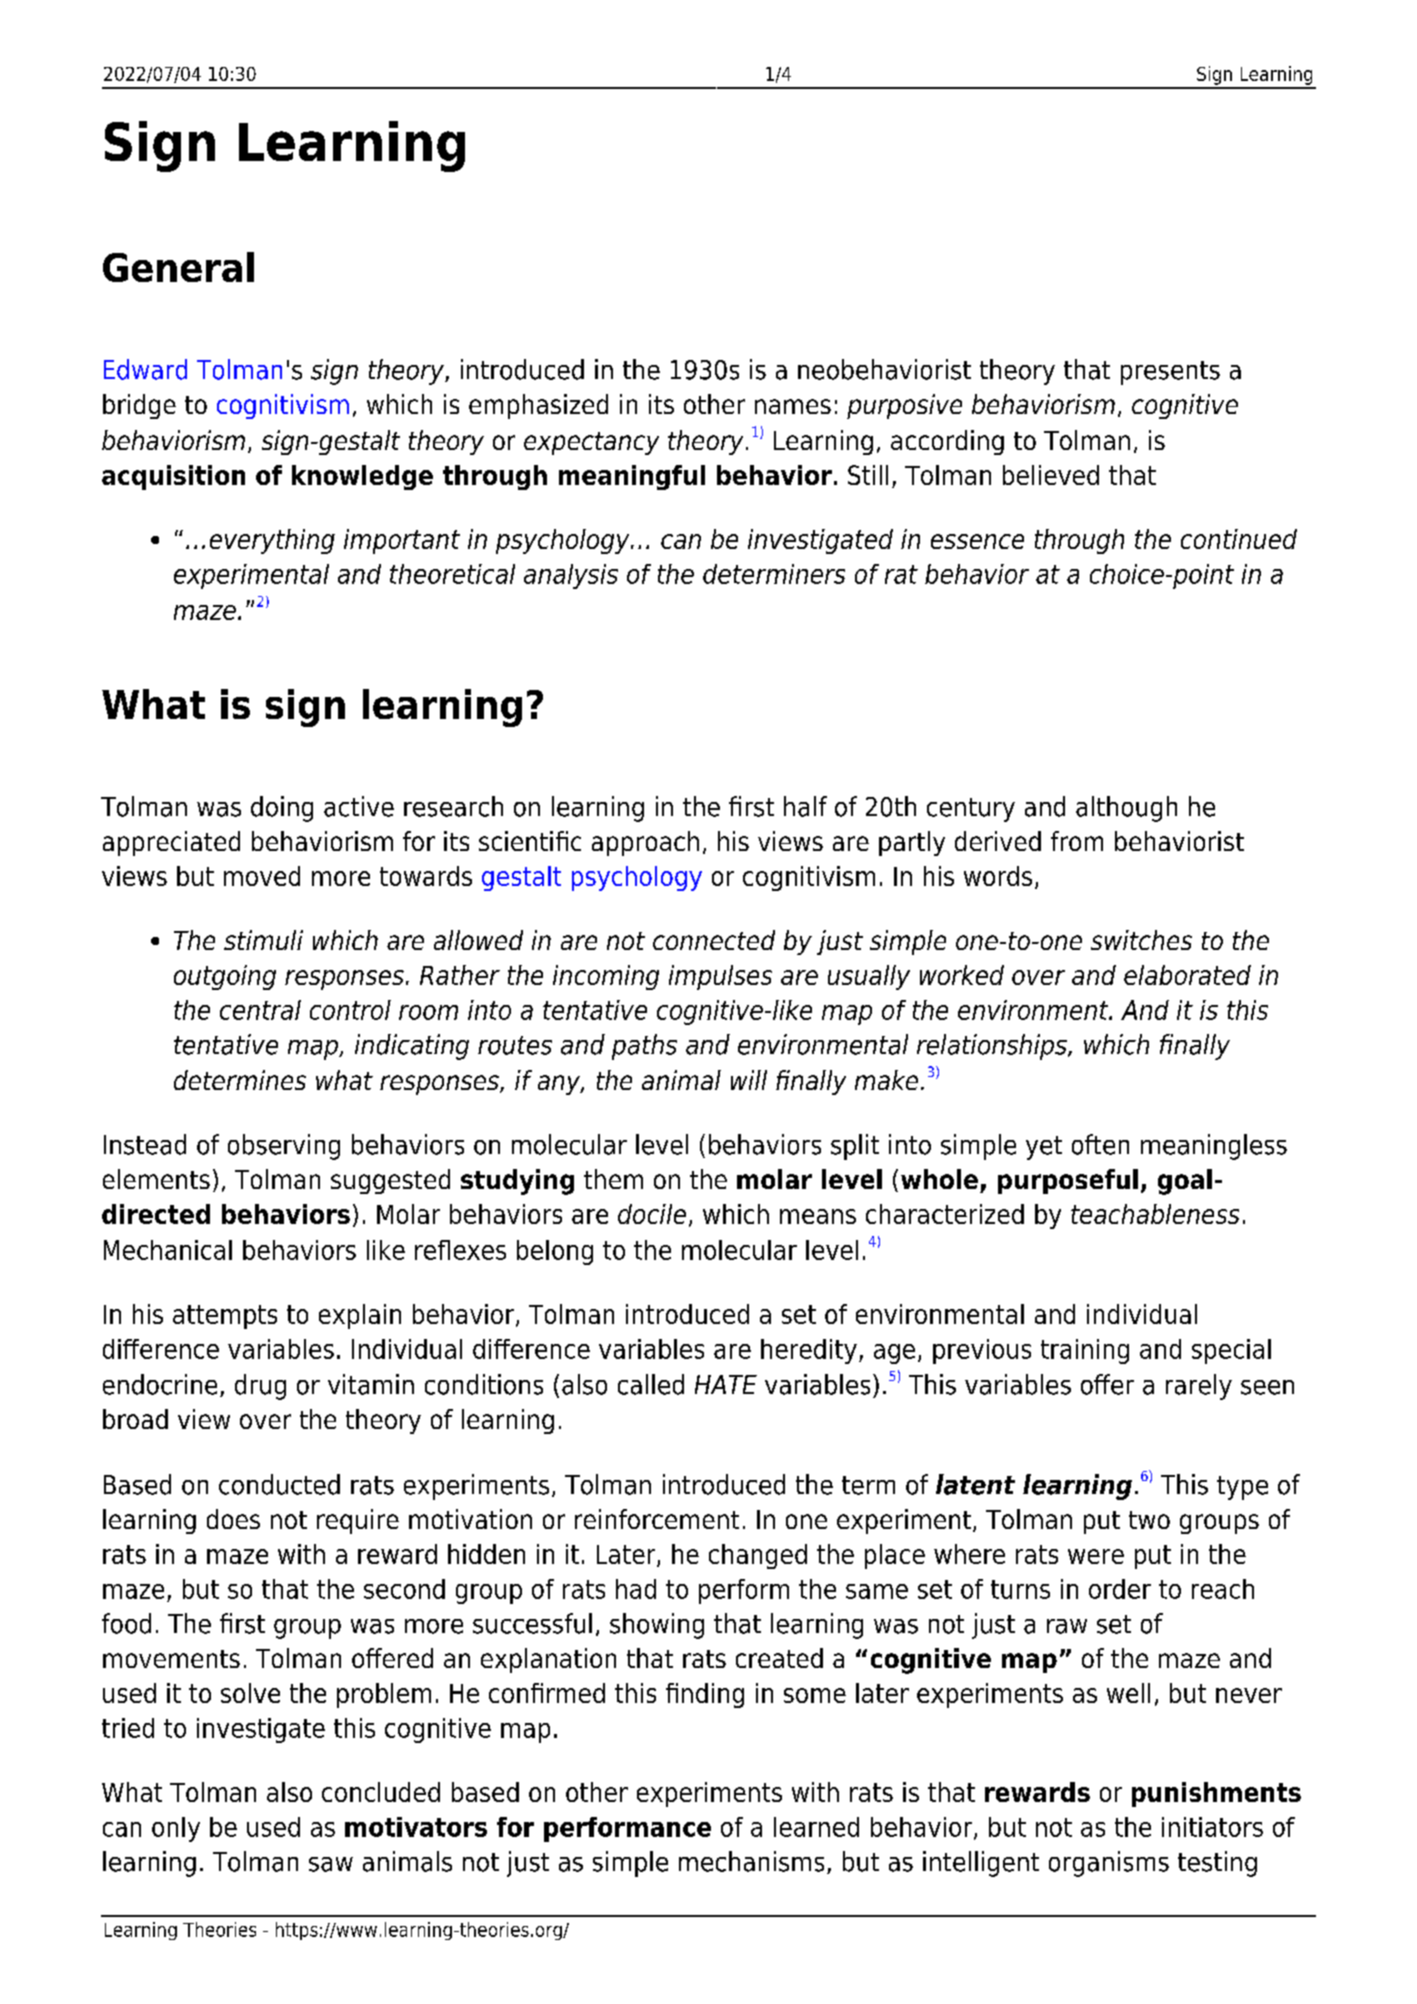  I want to click on doing, so click(282, 809).
